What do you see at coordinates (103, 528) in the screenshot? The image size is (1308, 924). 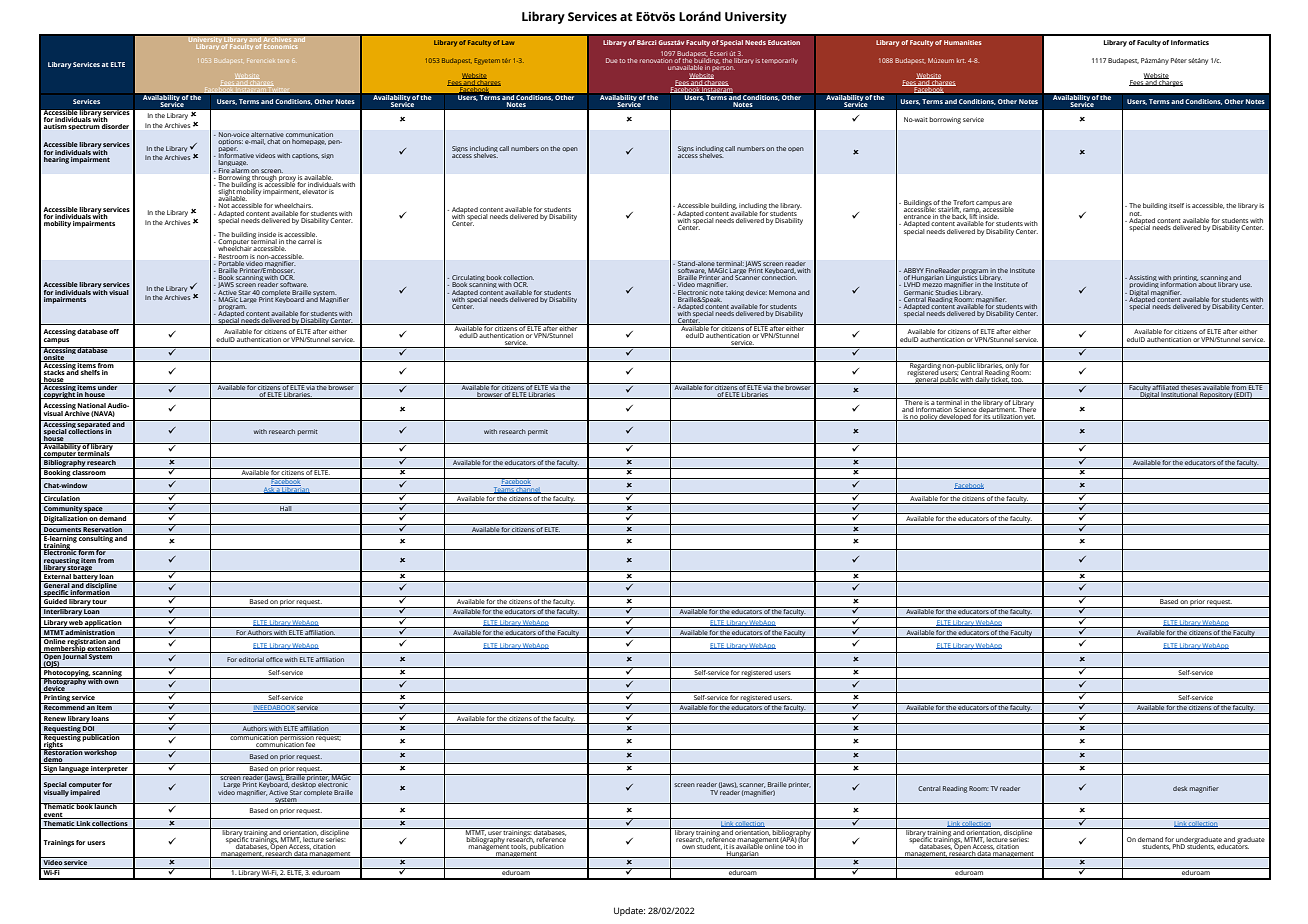 I see `Reservation` at bounding box center [103, 528].
